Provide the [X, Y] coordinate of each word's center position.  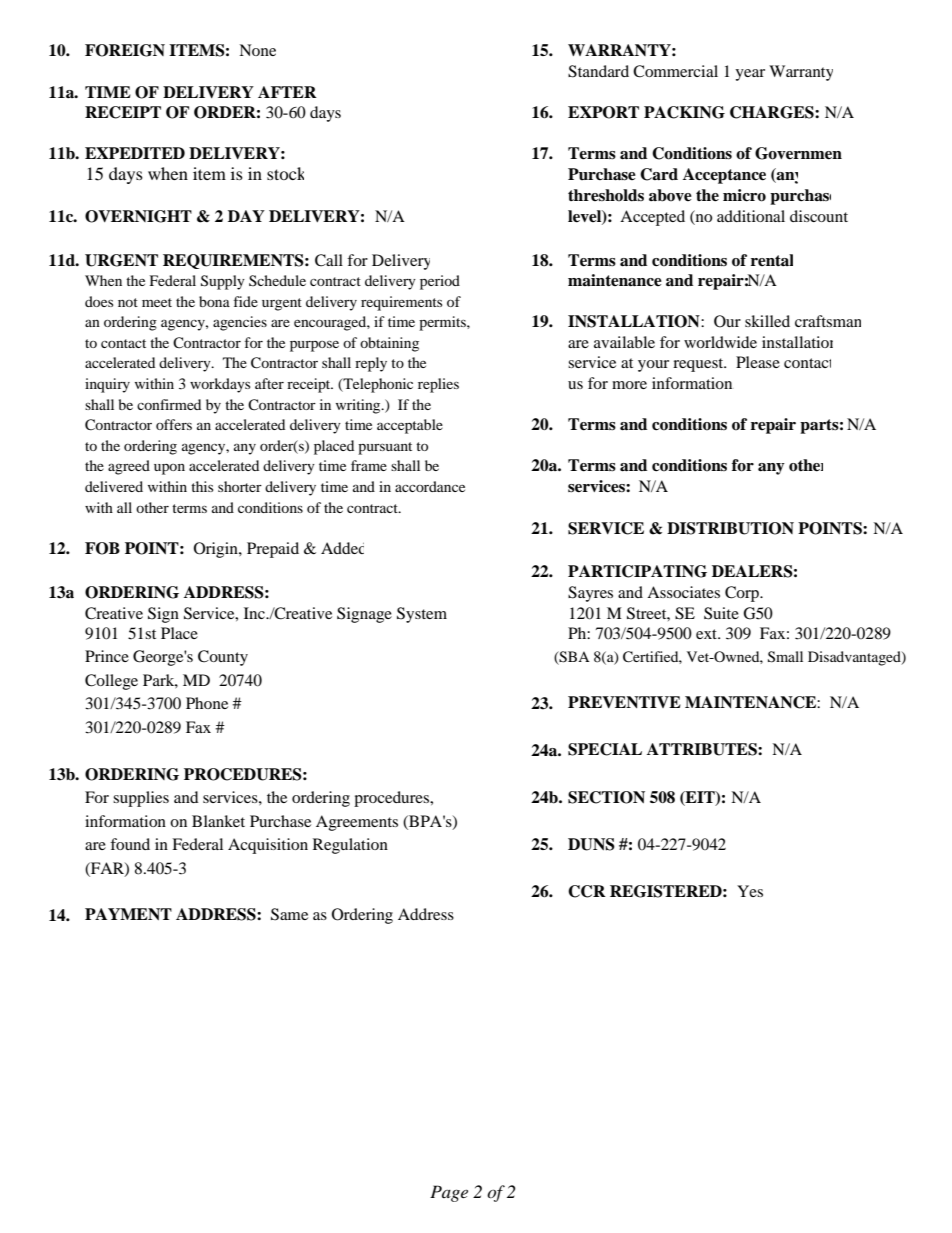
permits [443, 323]
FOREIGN [125, 50]
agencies [240, 323]
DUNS [591, 844]
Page [449, 1193]
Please [758, 362]
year [750, 75]
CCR [587, 891]
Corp [743, 594]
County [223, 658]
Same [289, 914]
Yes [750, 891]
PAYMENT [128, 914]
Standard [598, 71]
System [422, 615]
